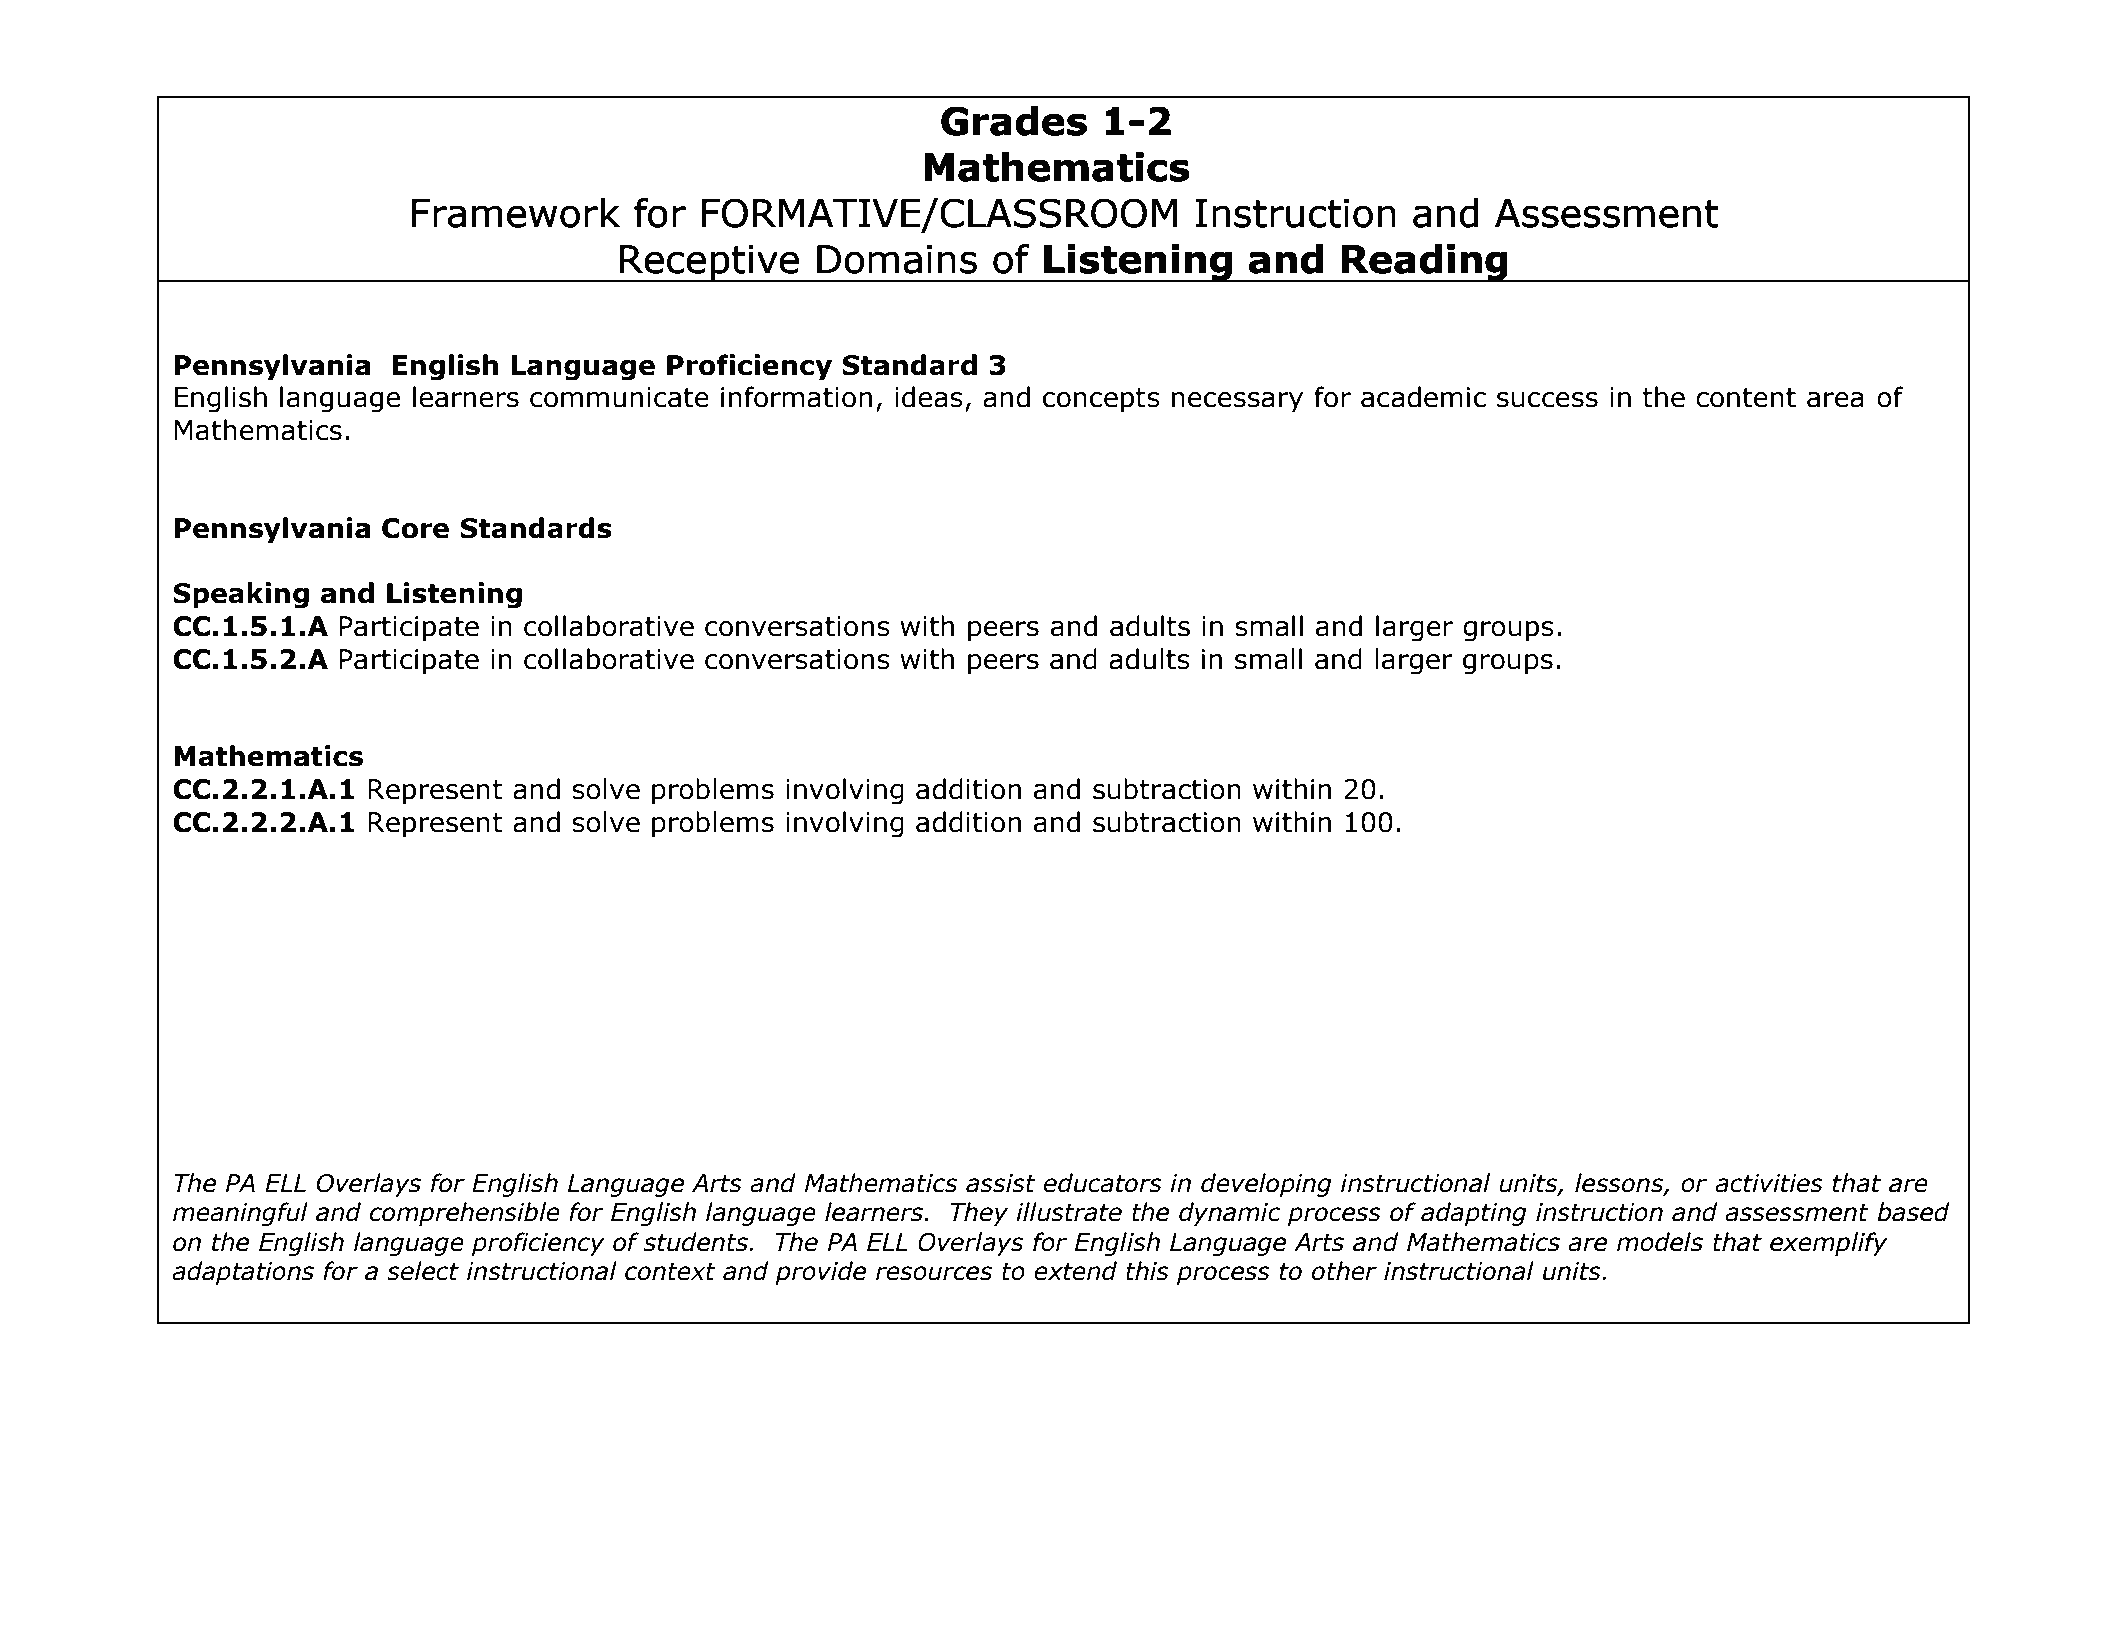  Describe the element at coordinates (1425, 263) in the image. I see `Reading` at that location.
